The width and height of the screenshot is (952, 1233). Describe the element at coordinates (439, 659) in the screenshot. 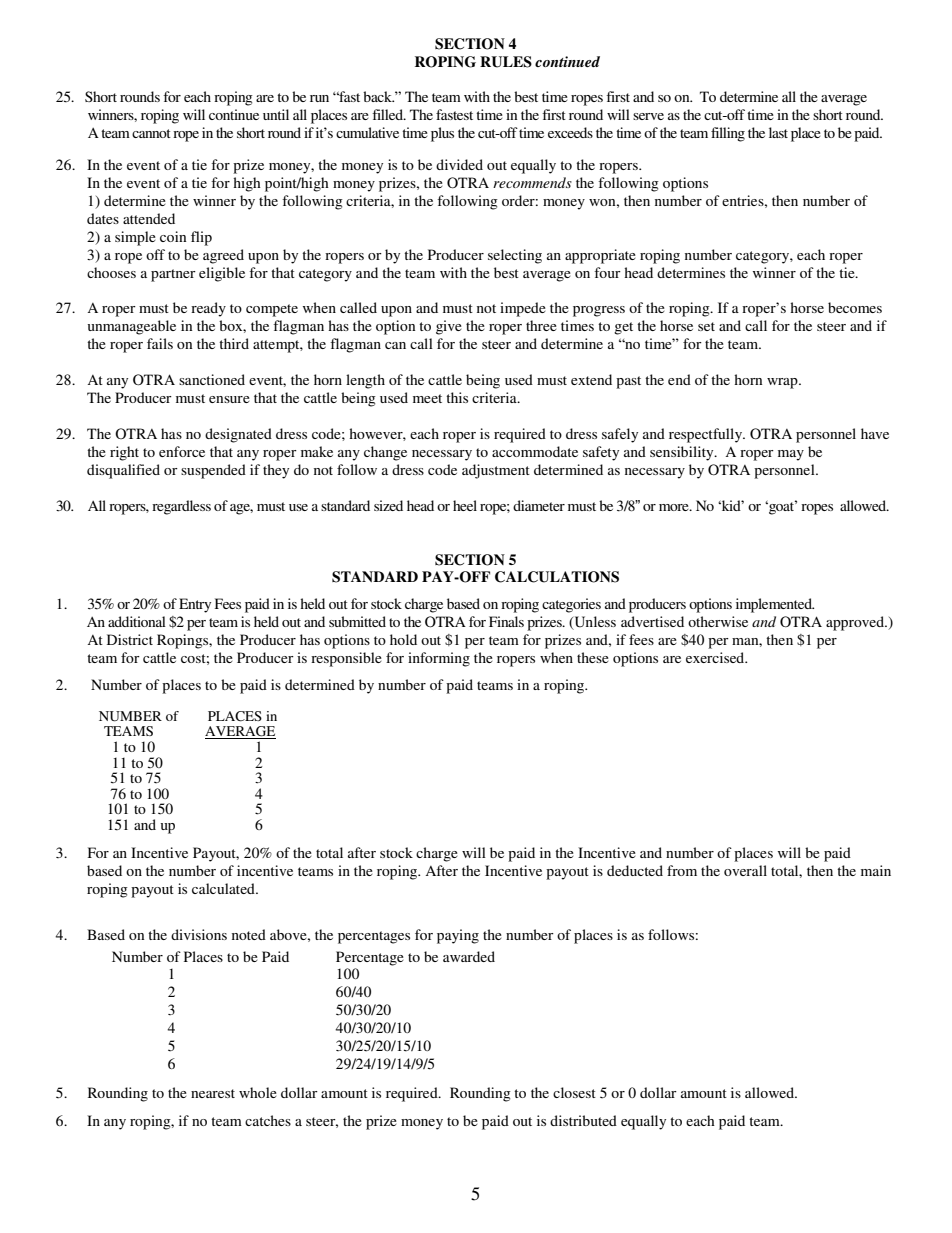

I see `informing` at that location.
